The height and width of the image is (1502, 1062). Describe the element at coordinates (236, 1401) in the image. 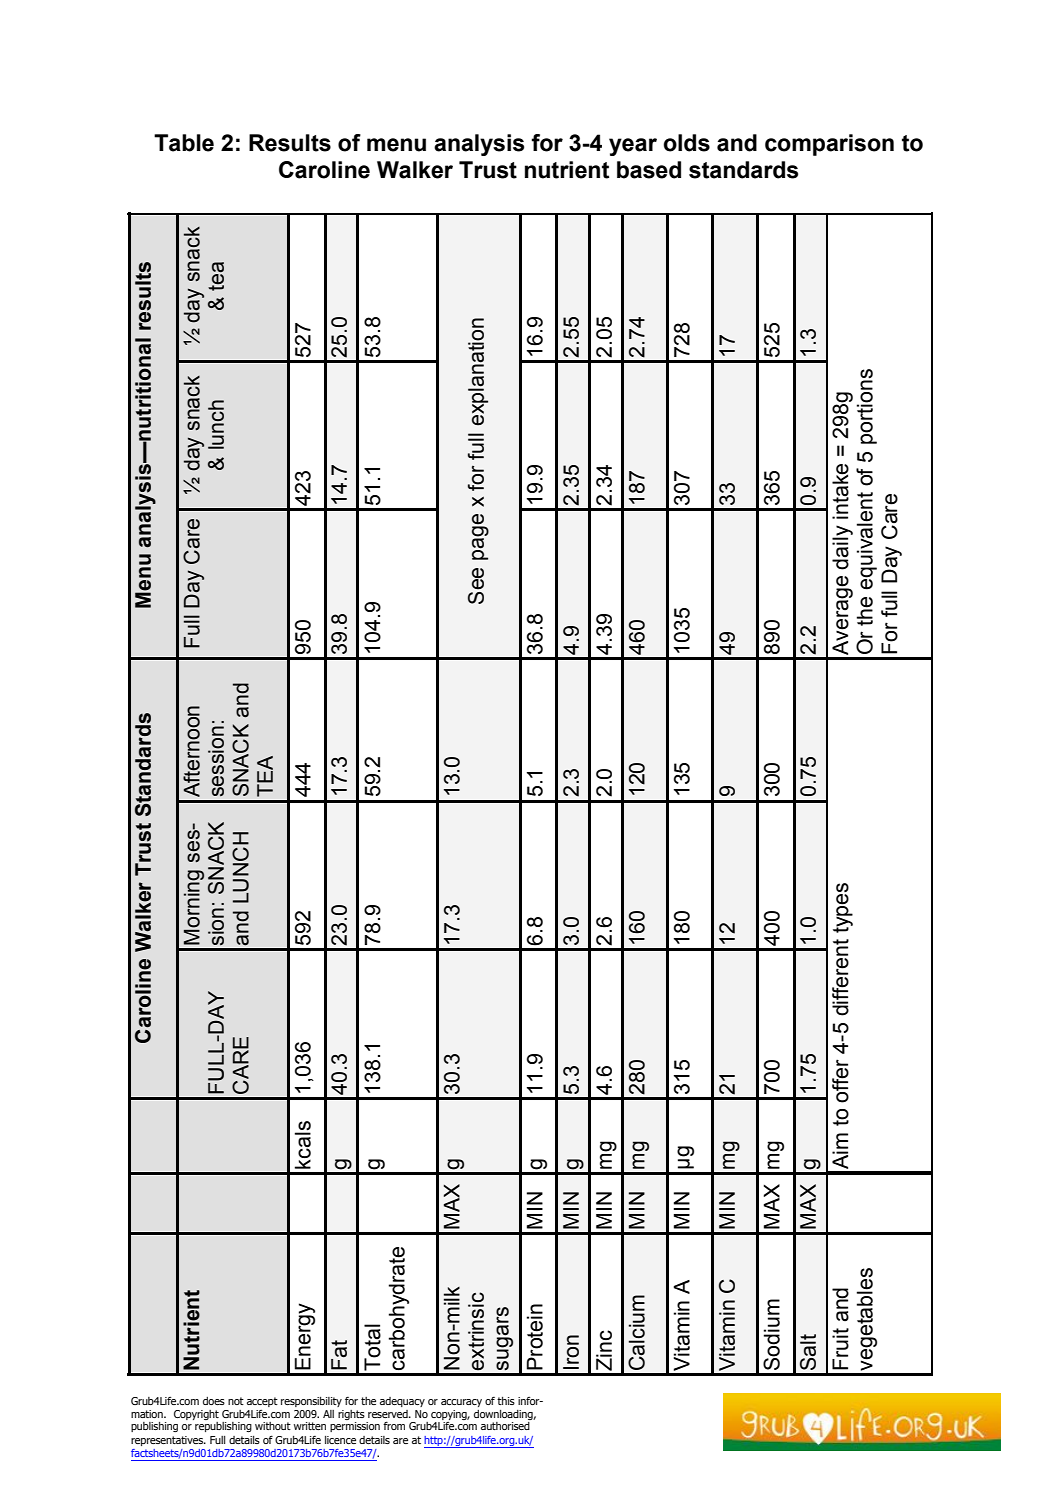

I see `not` at that location.
